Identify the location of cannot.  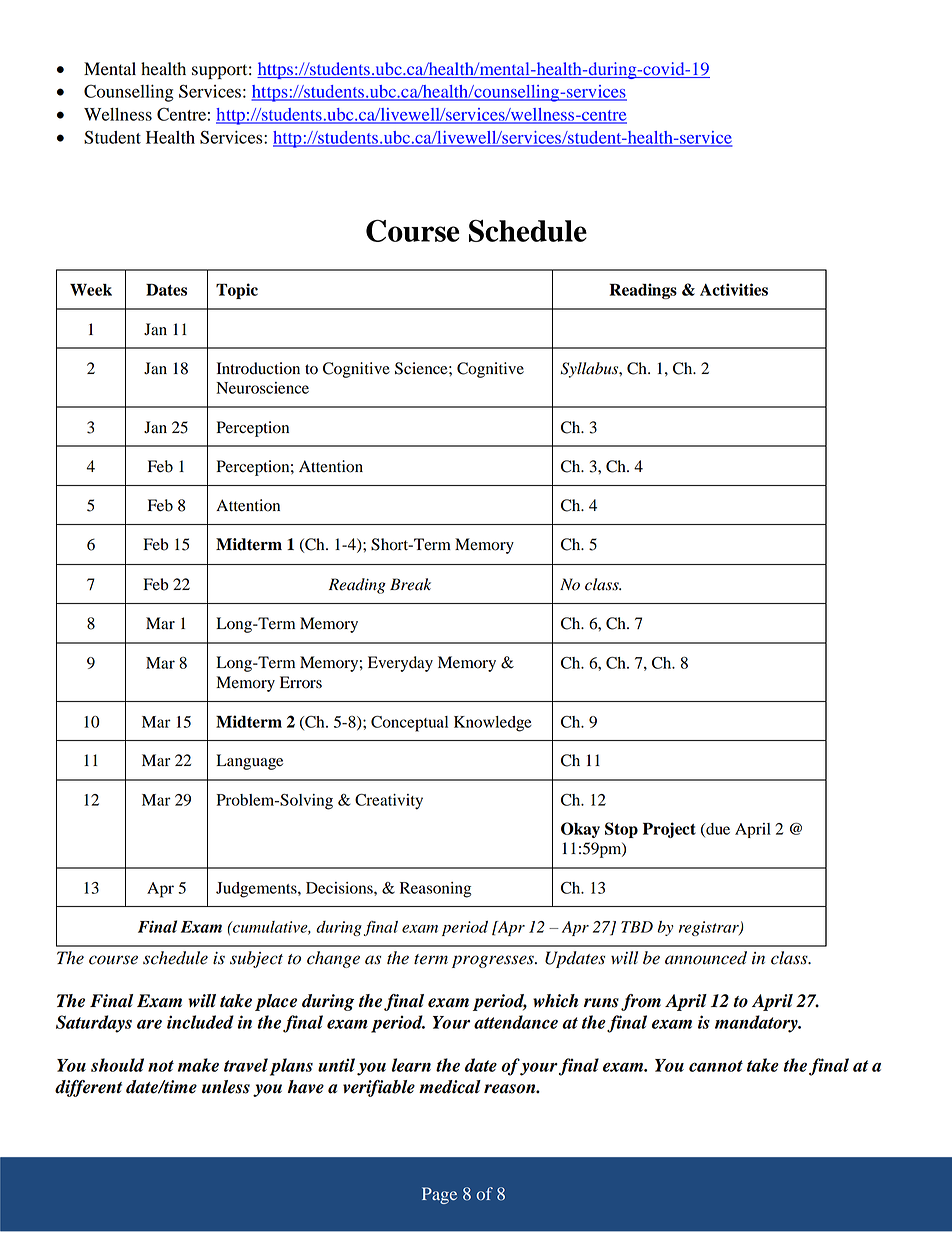
(716, 1066).
